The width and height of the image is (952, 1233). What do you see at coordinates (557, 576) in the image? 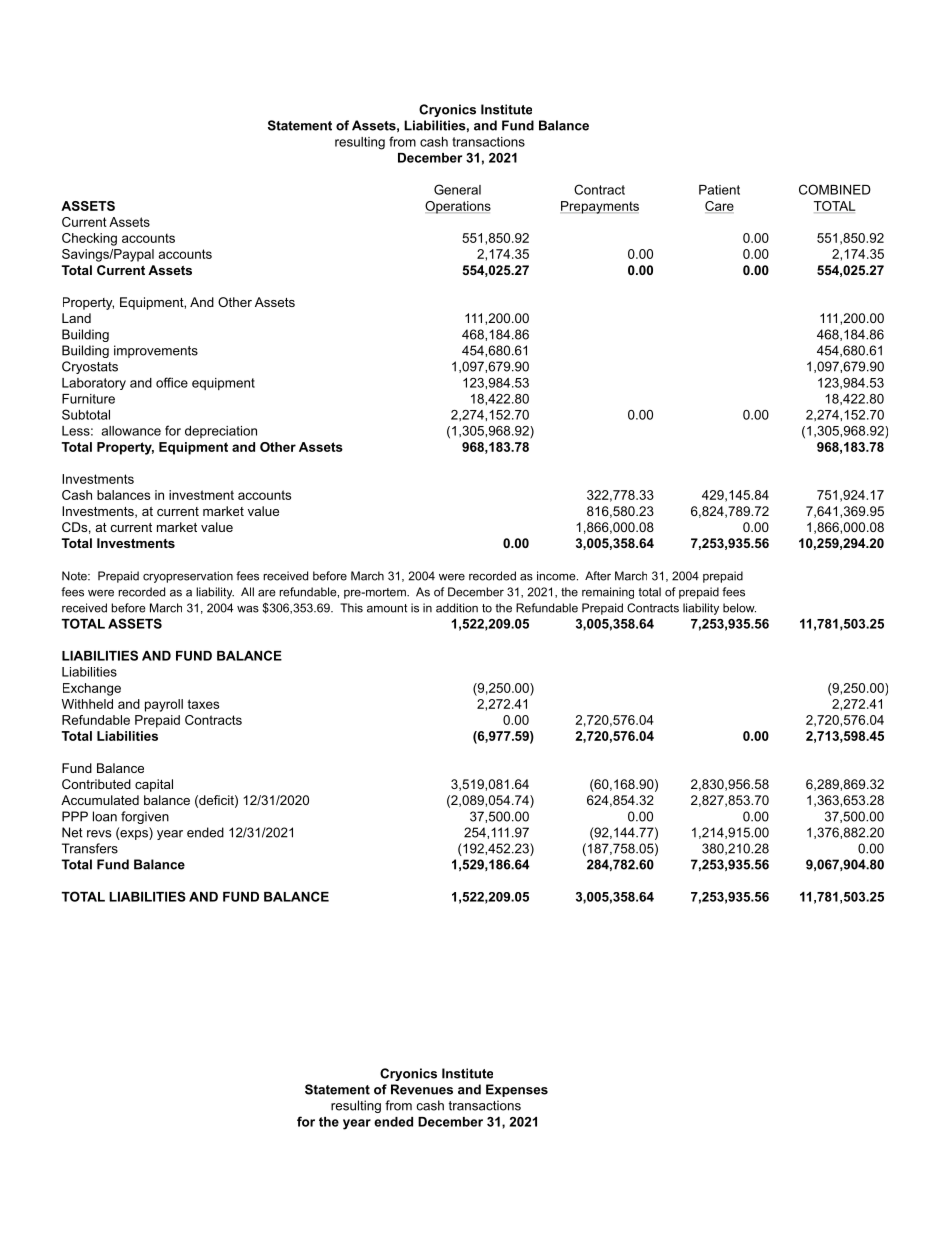
I see `income` at bounding box center [557, 576].
